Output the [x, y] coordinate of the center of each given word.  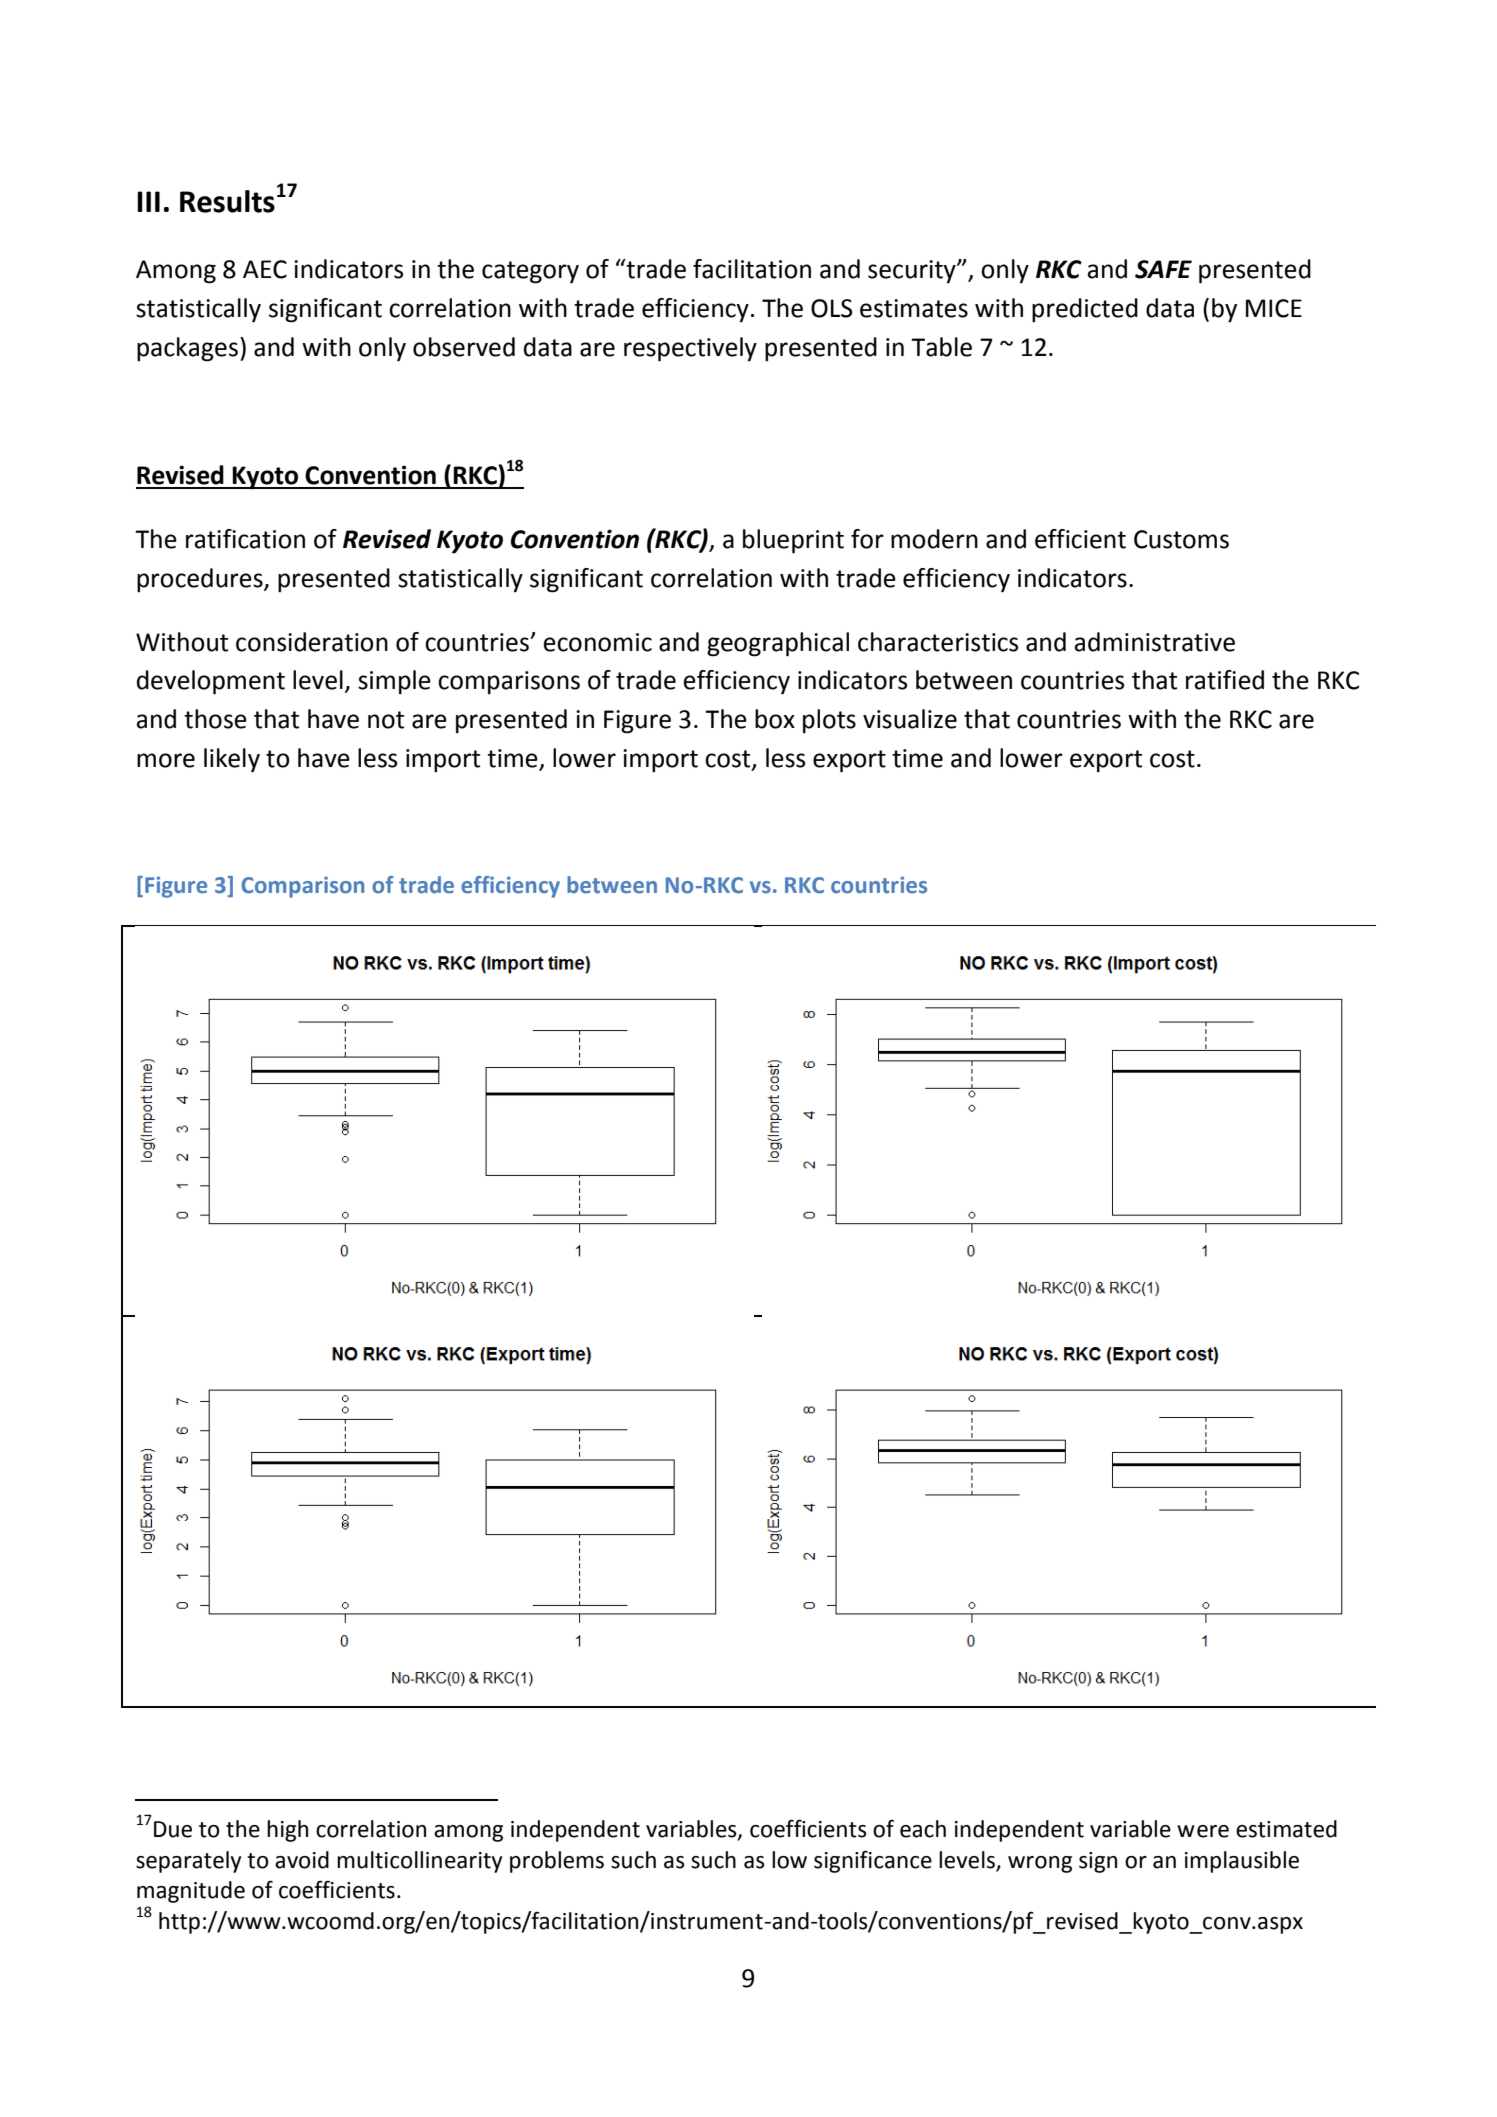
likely [232, 760]
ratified [1225, 680]
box [775, 719]
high [287, 1831]
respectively [690, 349]
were [1203, 1831]
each [923, 1829]
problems [557, 1862]
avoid [302, 1860]
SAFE [1163, 269]
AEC [265, 269]
